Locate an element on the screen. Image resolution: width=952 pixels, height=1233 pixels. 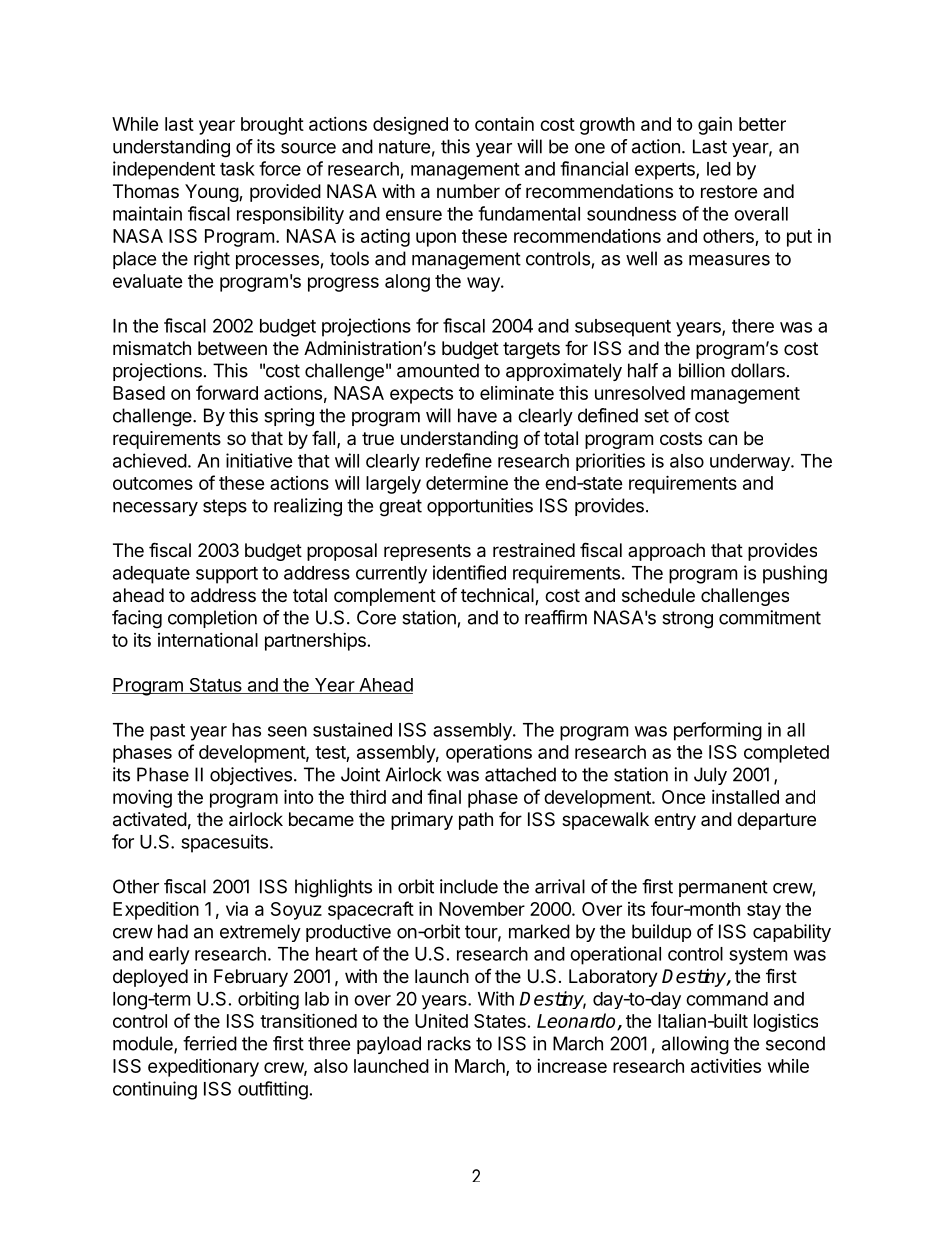
ferried is located at coordinates (210, 1043).
